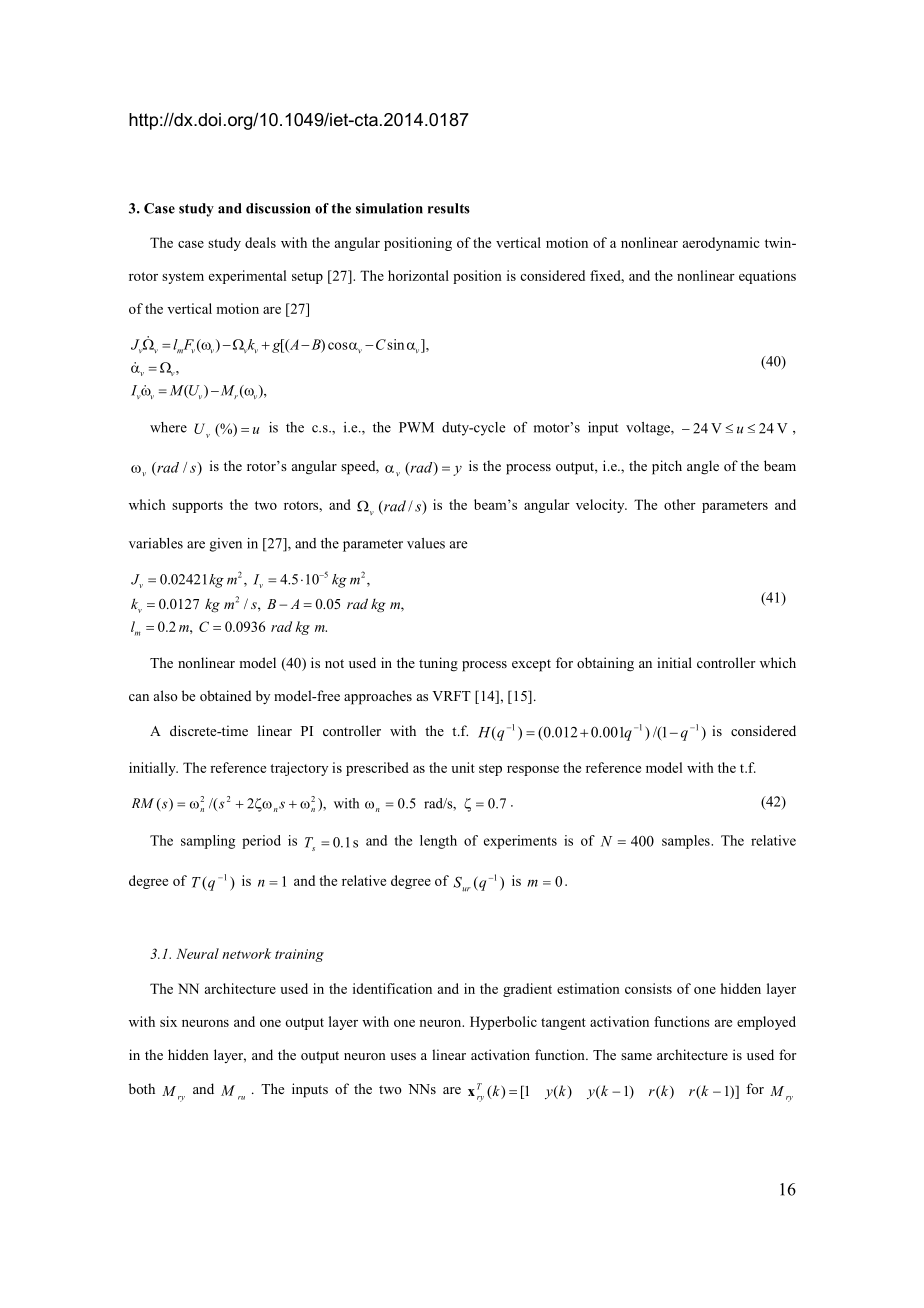 This image has width=924, height=1308. I want to click on obtained, so click(225, 695).
